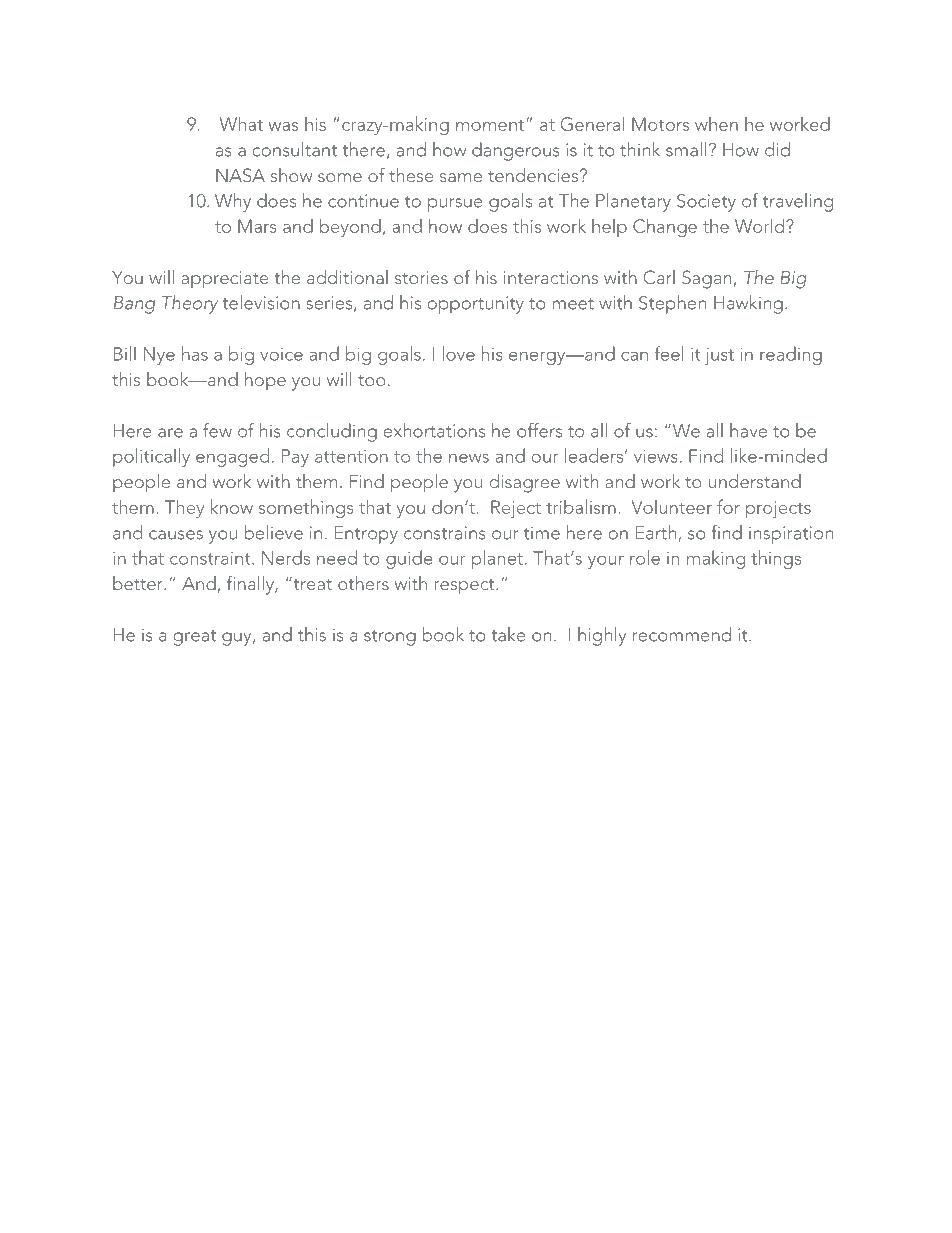 This screenshot has height=1233, width=952. Describe the element at coordinates (458, 353) in the screenshot. I see `love` at that location.
